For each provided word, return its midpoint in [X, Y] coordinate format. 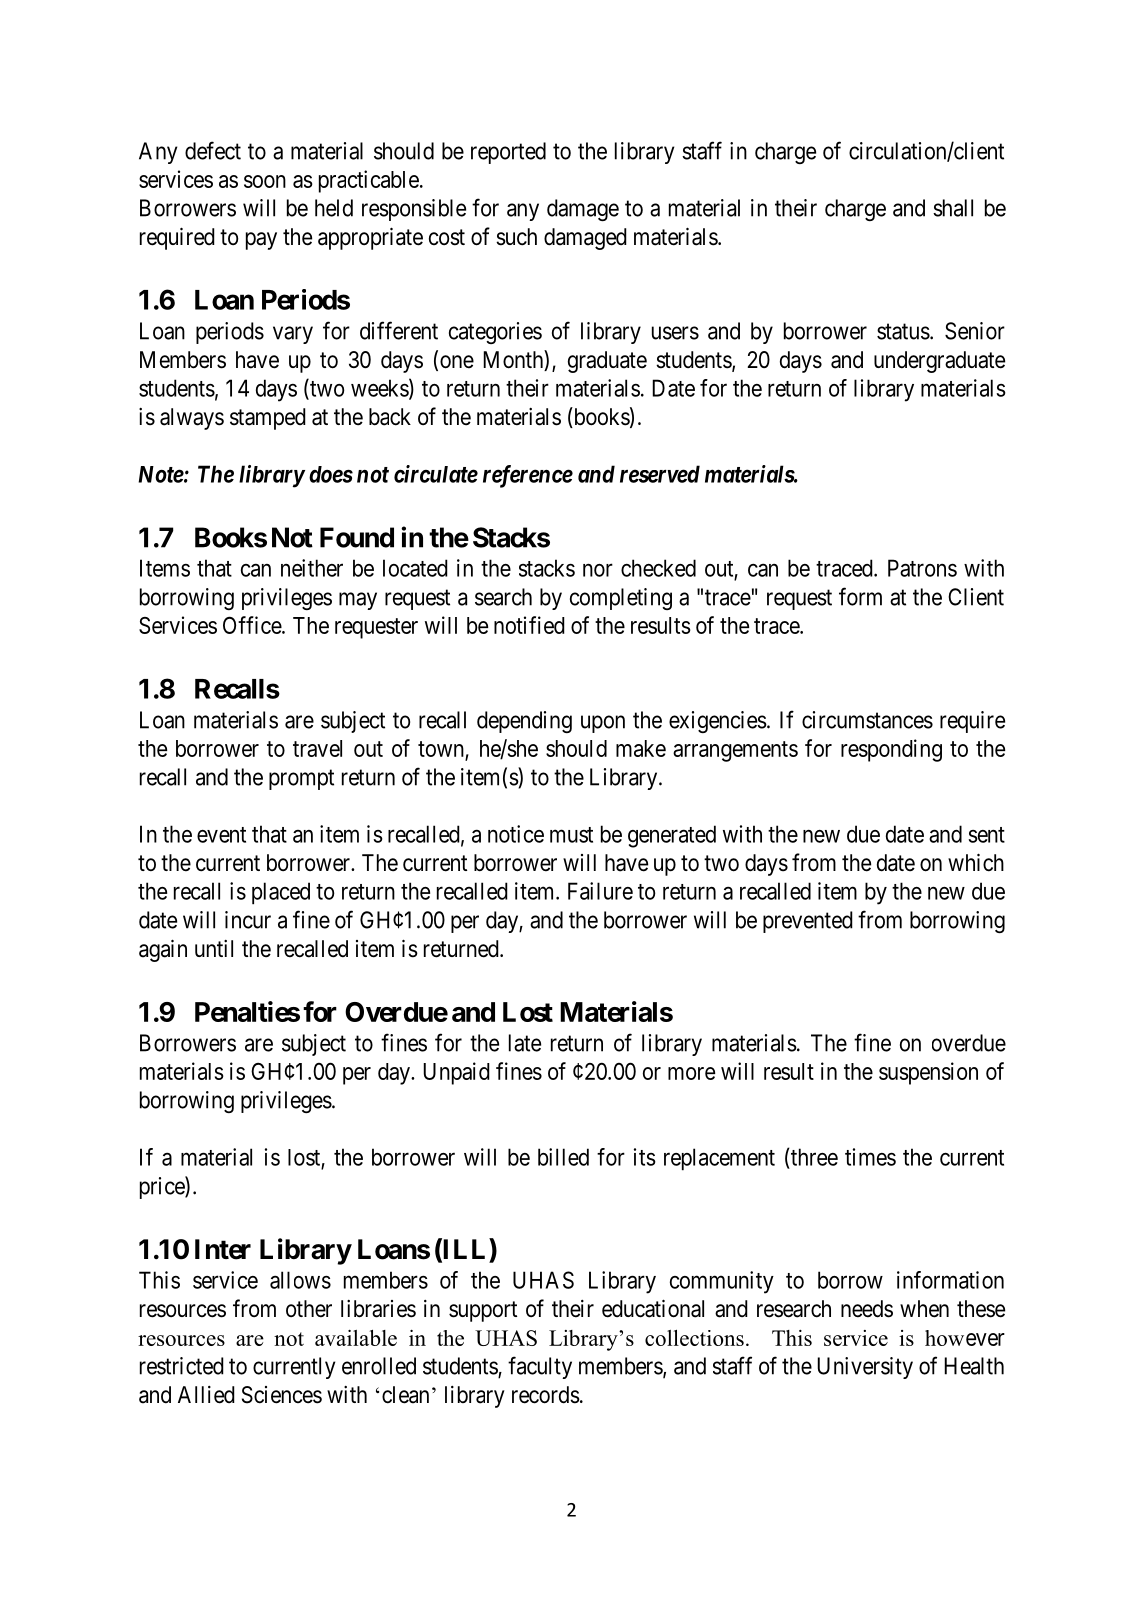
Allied [206, 1395]
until [214, 948]
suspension [928, 1073]
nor [598, 570]
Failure [600, 891]
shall [953, 208]
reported [508, 153]
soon [265, 181]
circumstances [867, 720]
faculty [540, 1367]
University [865, 1368]
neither [312, 568]
